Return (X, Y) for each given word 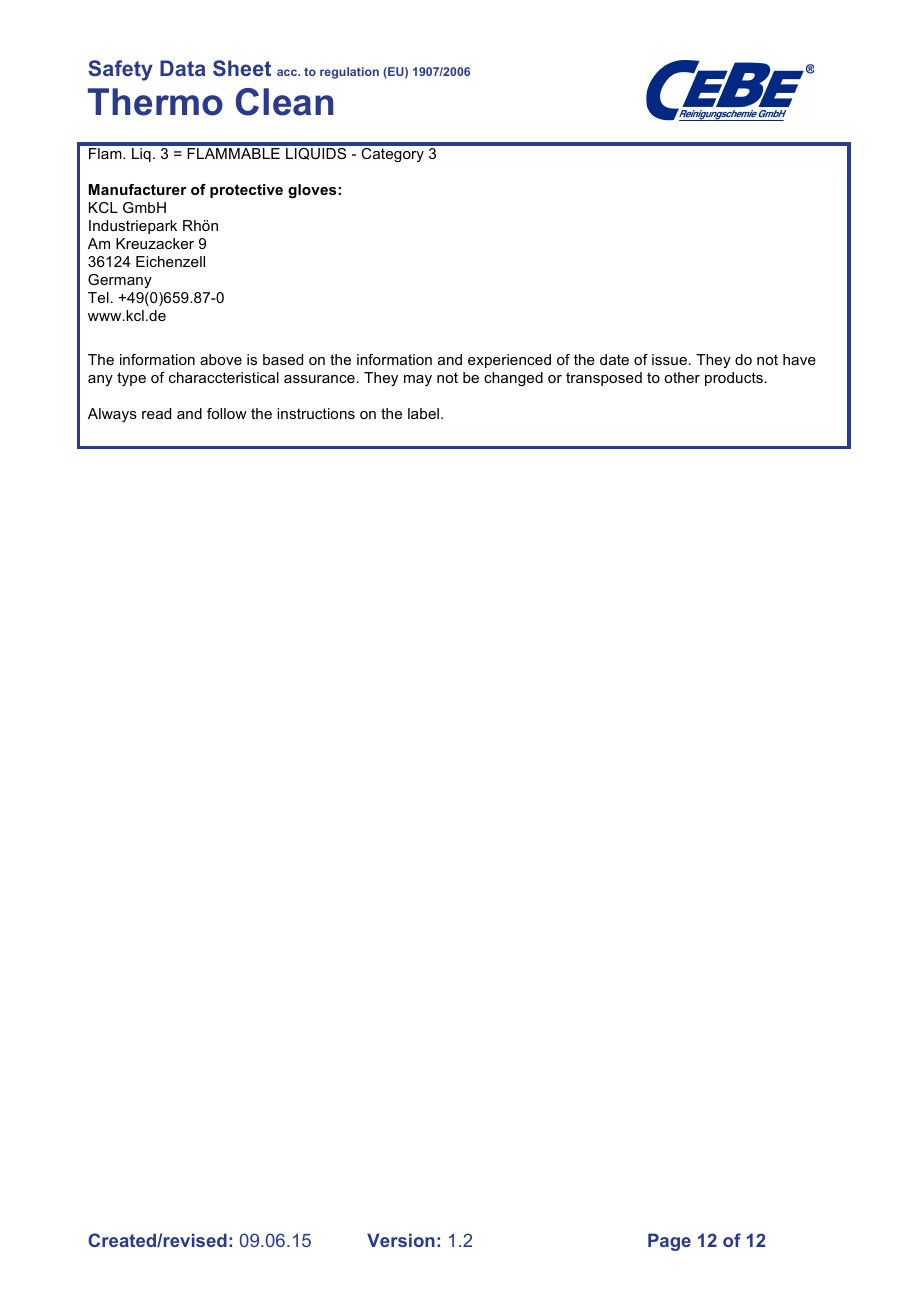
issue (669, 359)
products (734, 379)
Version (401, 1240)
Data (183, 68)
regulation (349, 73)
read (156, 413)
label (425, 413)
